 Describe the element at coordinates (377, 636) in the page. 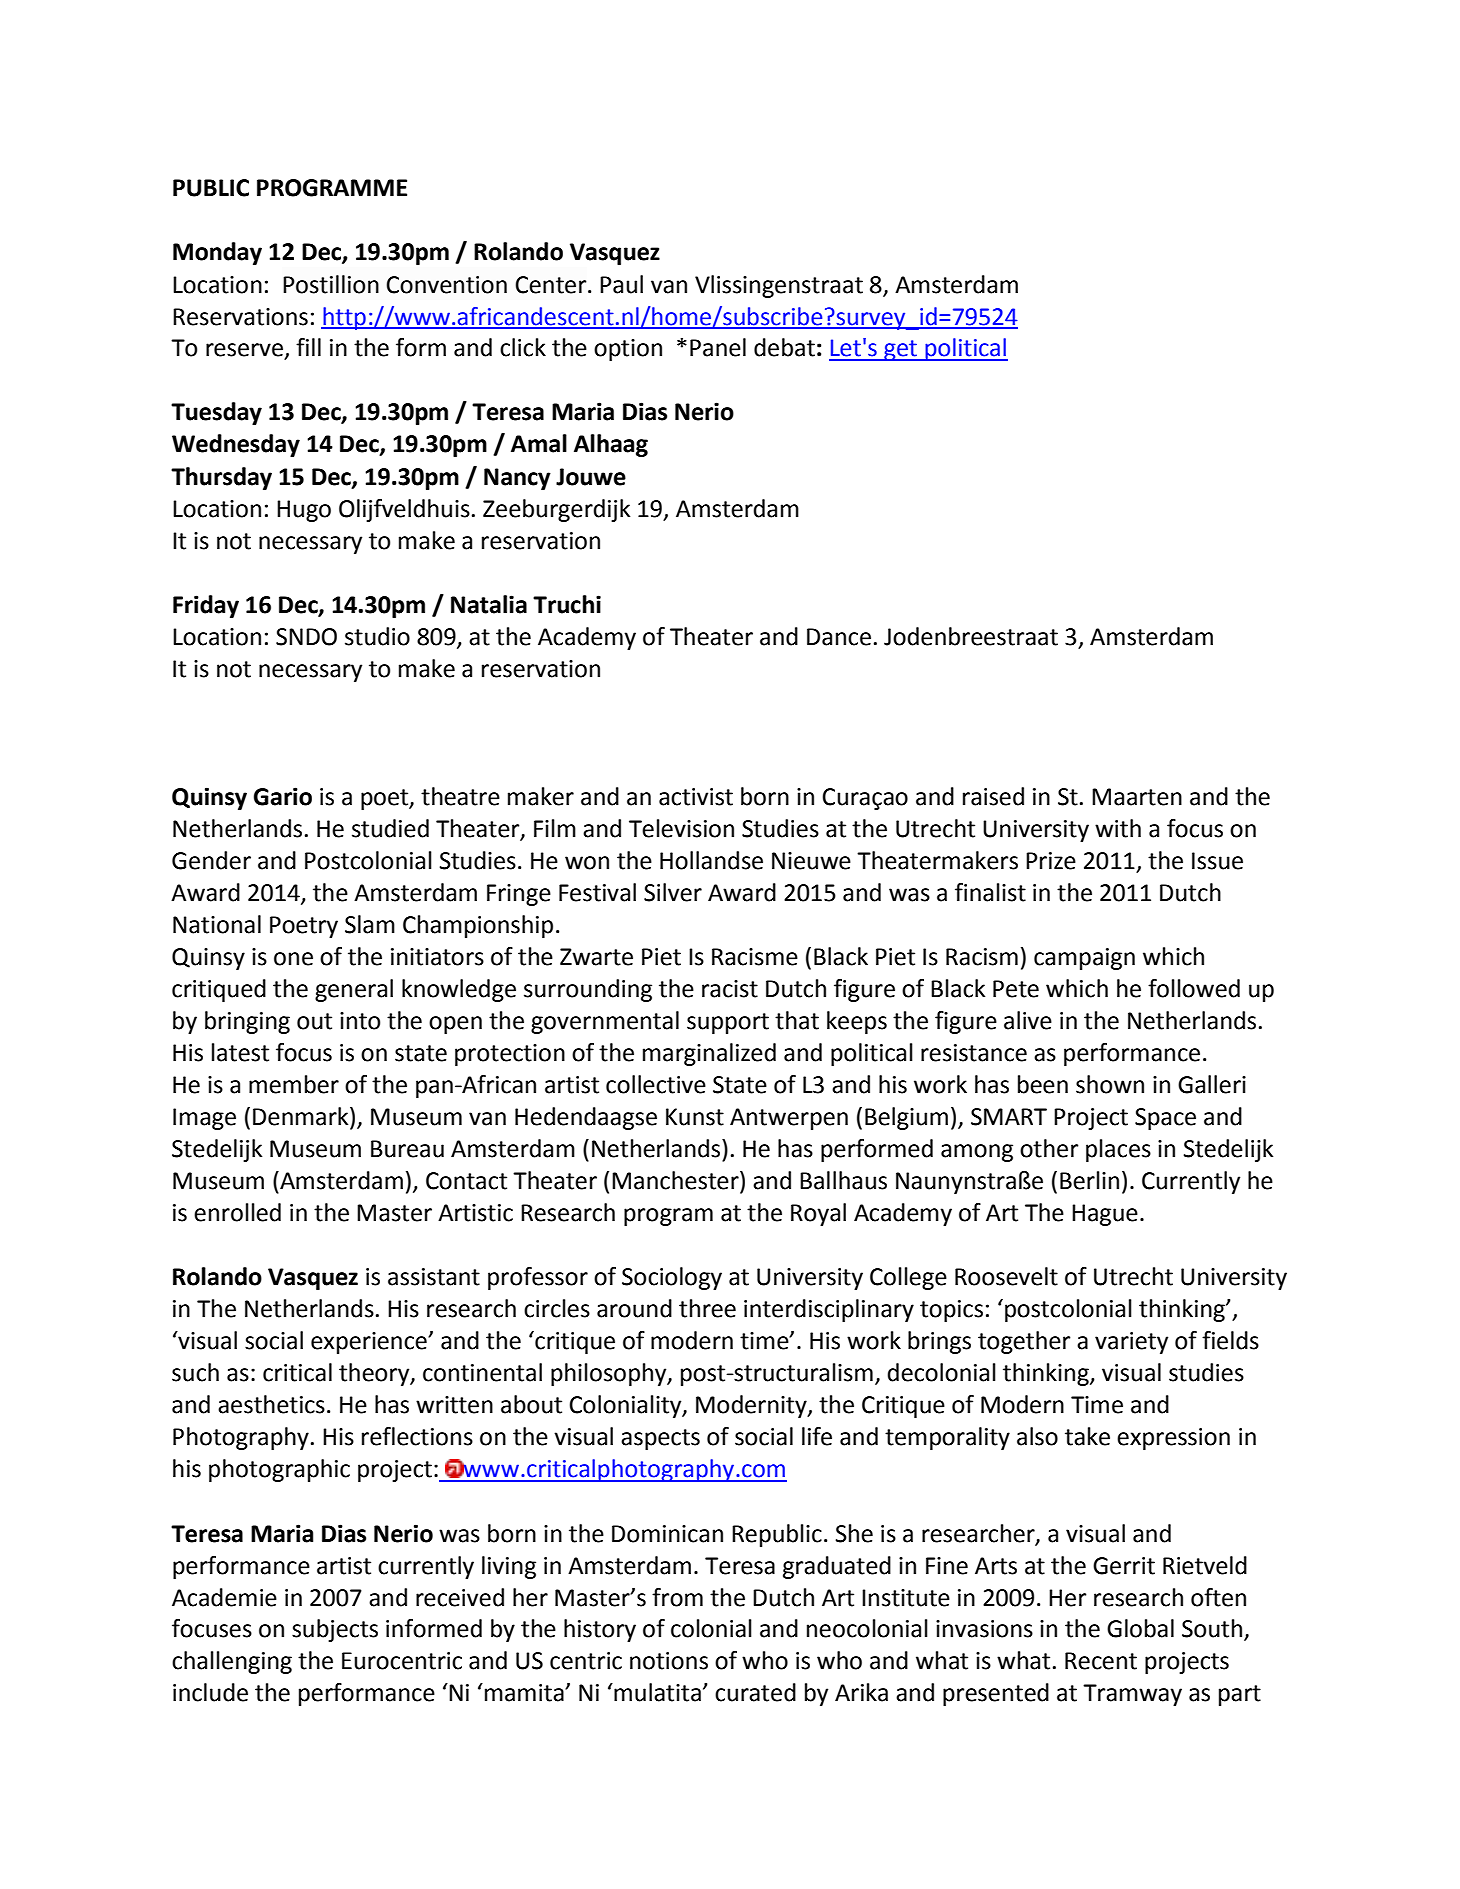

I see `studio` at that location.
